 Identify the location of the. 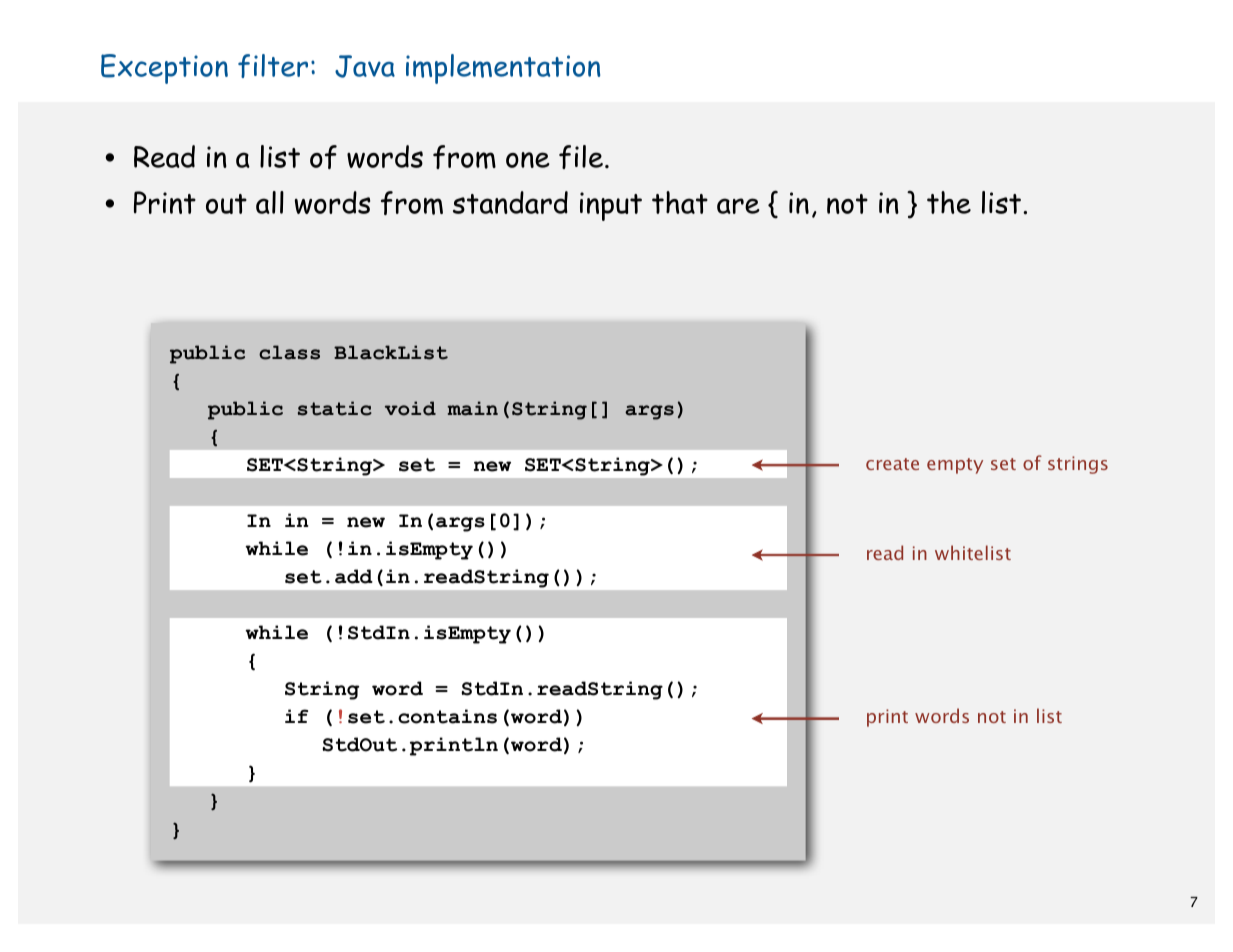
(949, 202).
